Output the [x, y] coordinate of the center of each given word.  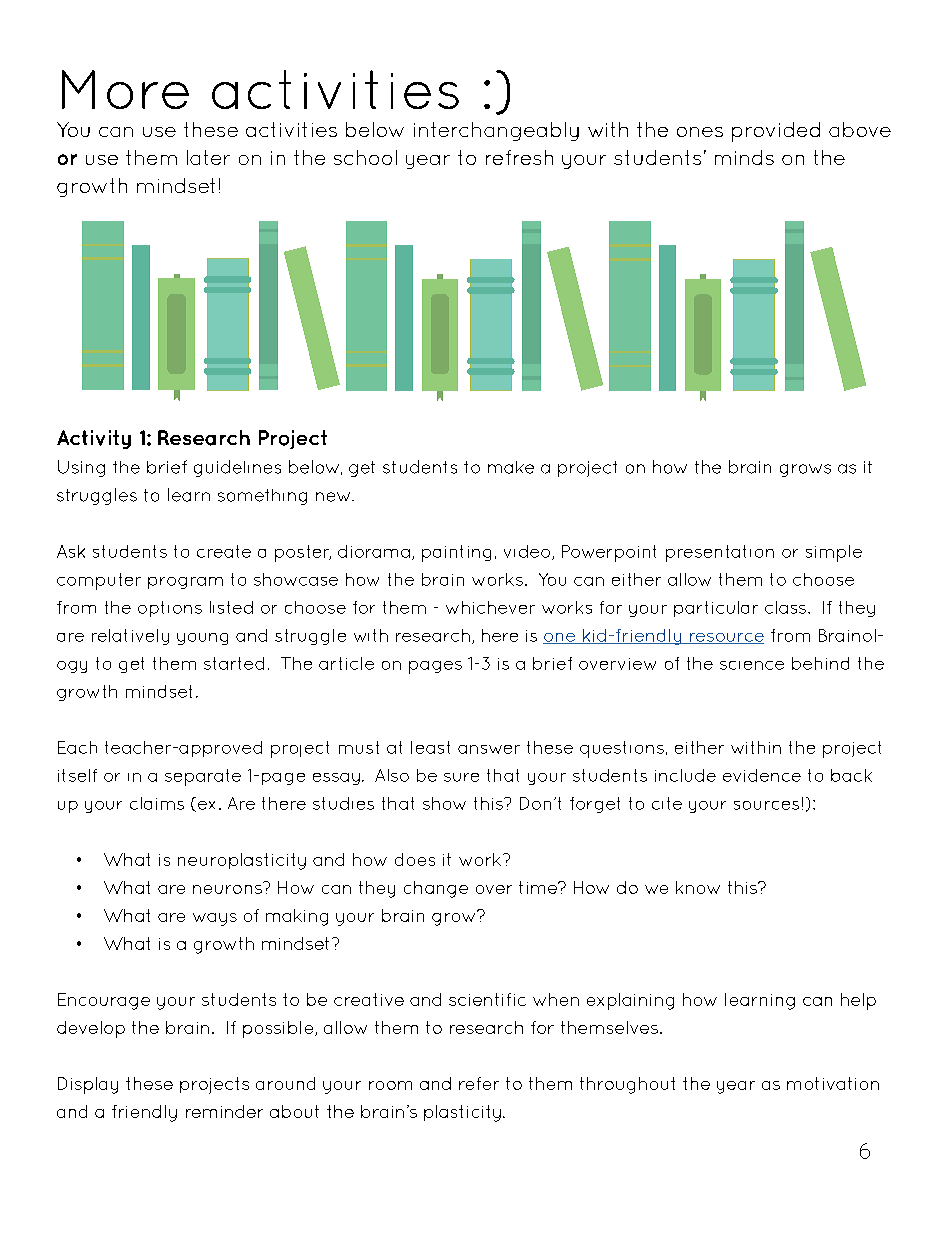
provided [776, 132]
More [125, 89]
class [785, 607]
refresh [519, 157]
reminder [224, 1111]
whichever [490, 607]
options [170, 609]
